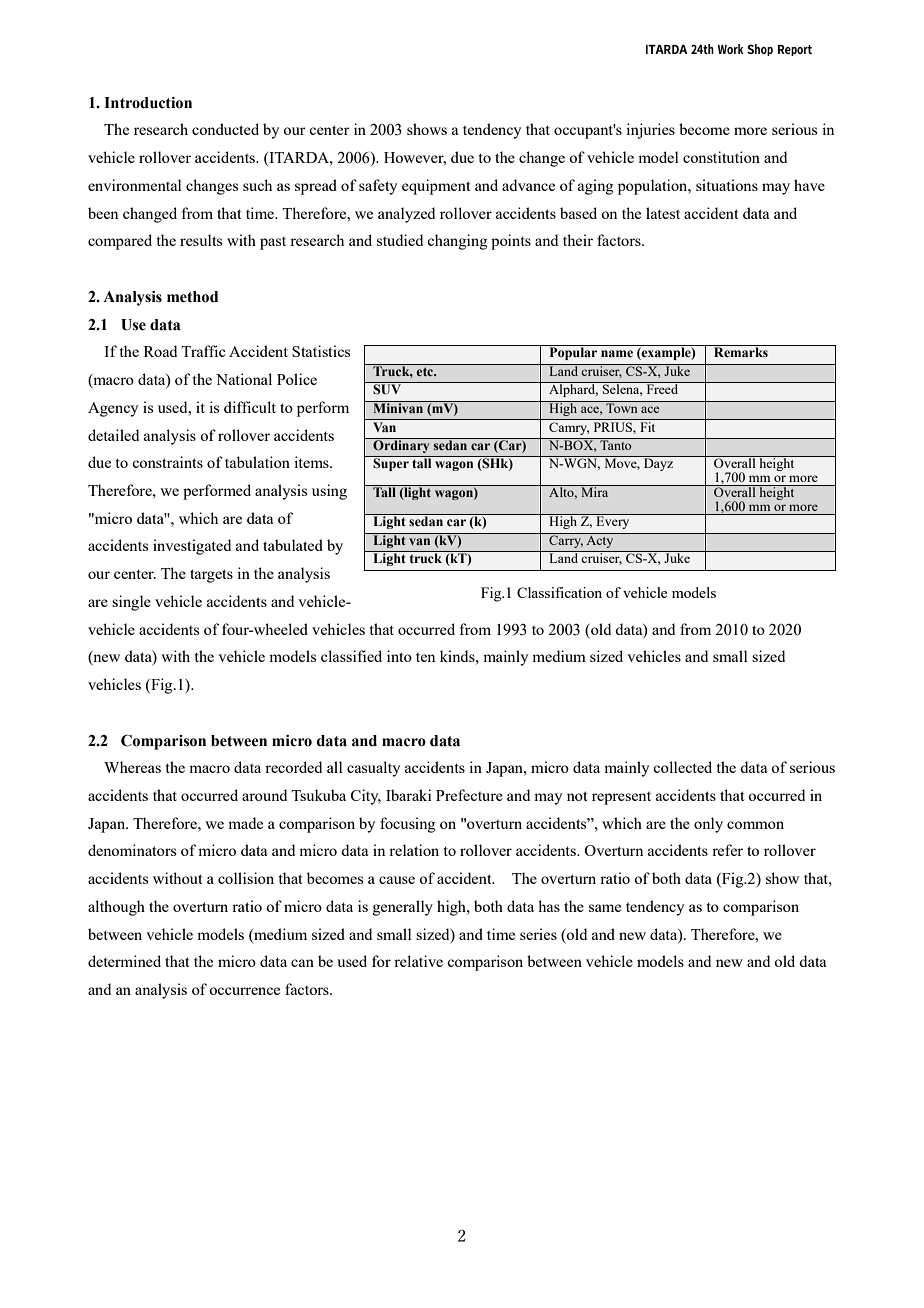 This image has width=924, height=1308. What do you see at coordinates (192, 547) in the image?
I see `investigated` at bounding box center [192, 547].
